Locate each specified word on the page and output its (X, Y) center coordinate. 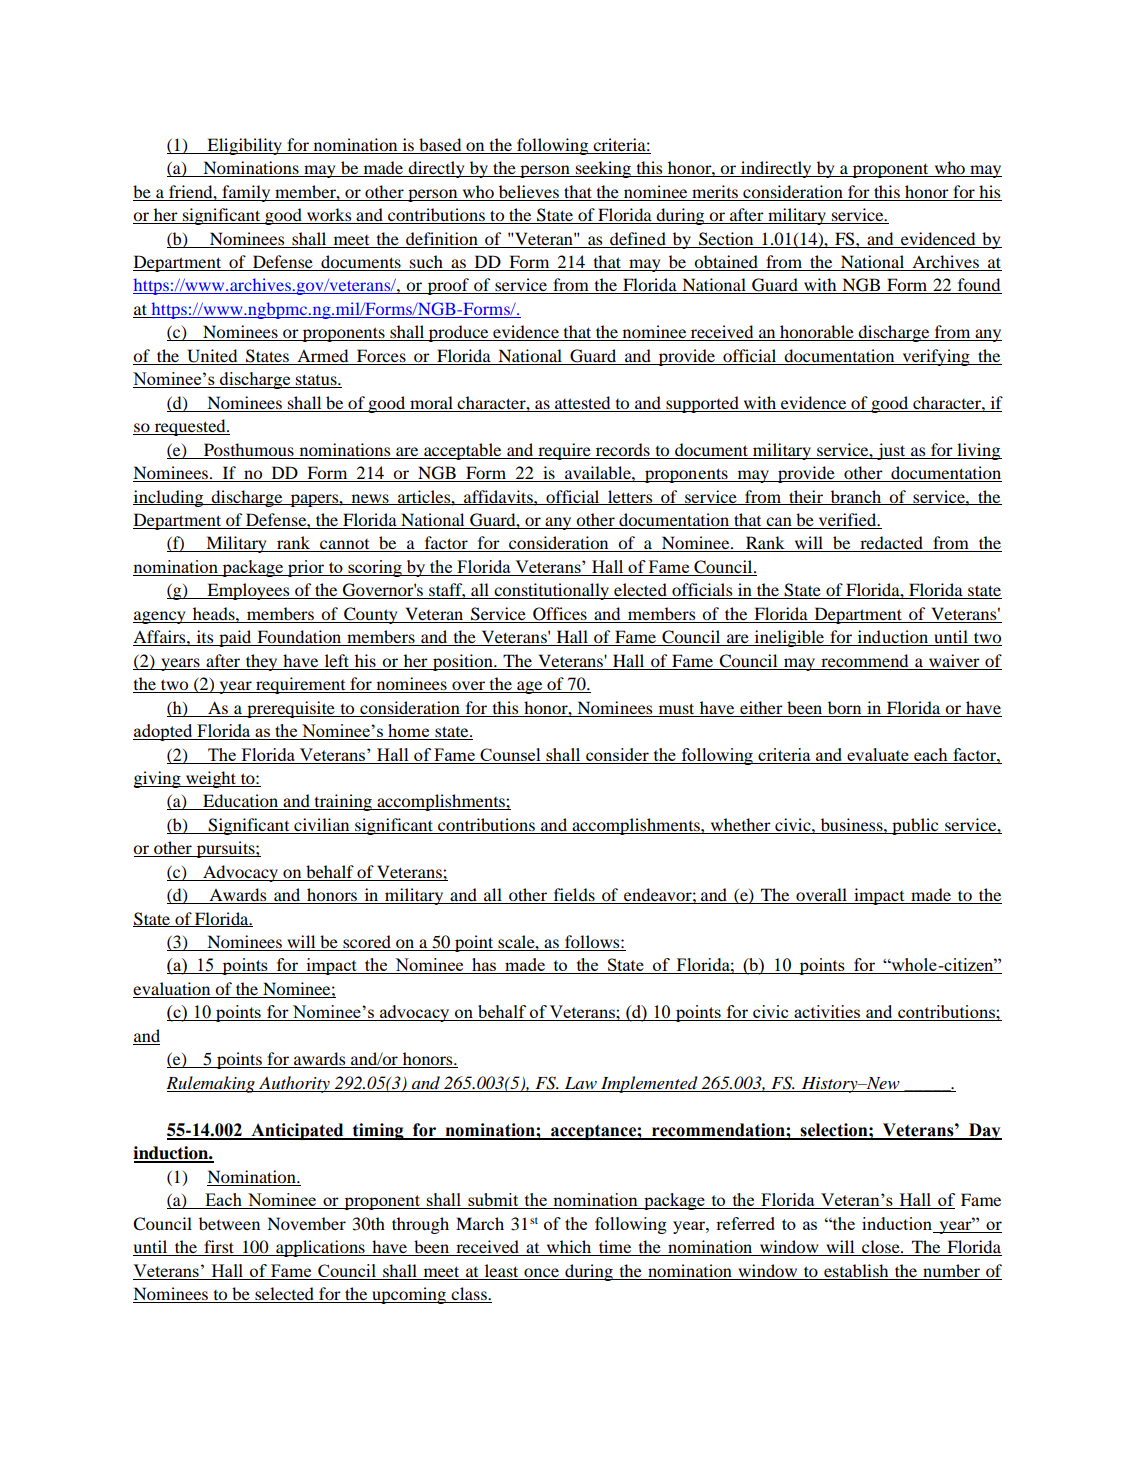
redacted (892, 544)
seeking (603, 169)
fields (574, 896)
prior (306, 568)
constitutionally (551, 591)
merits (715, 191)
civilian (322, 826)
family (246, 193)
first (219, 1248)
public (915, 826)
